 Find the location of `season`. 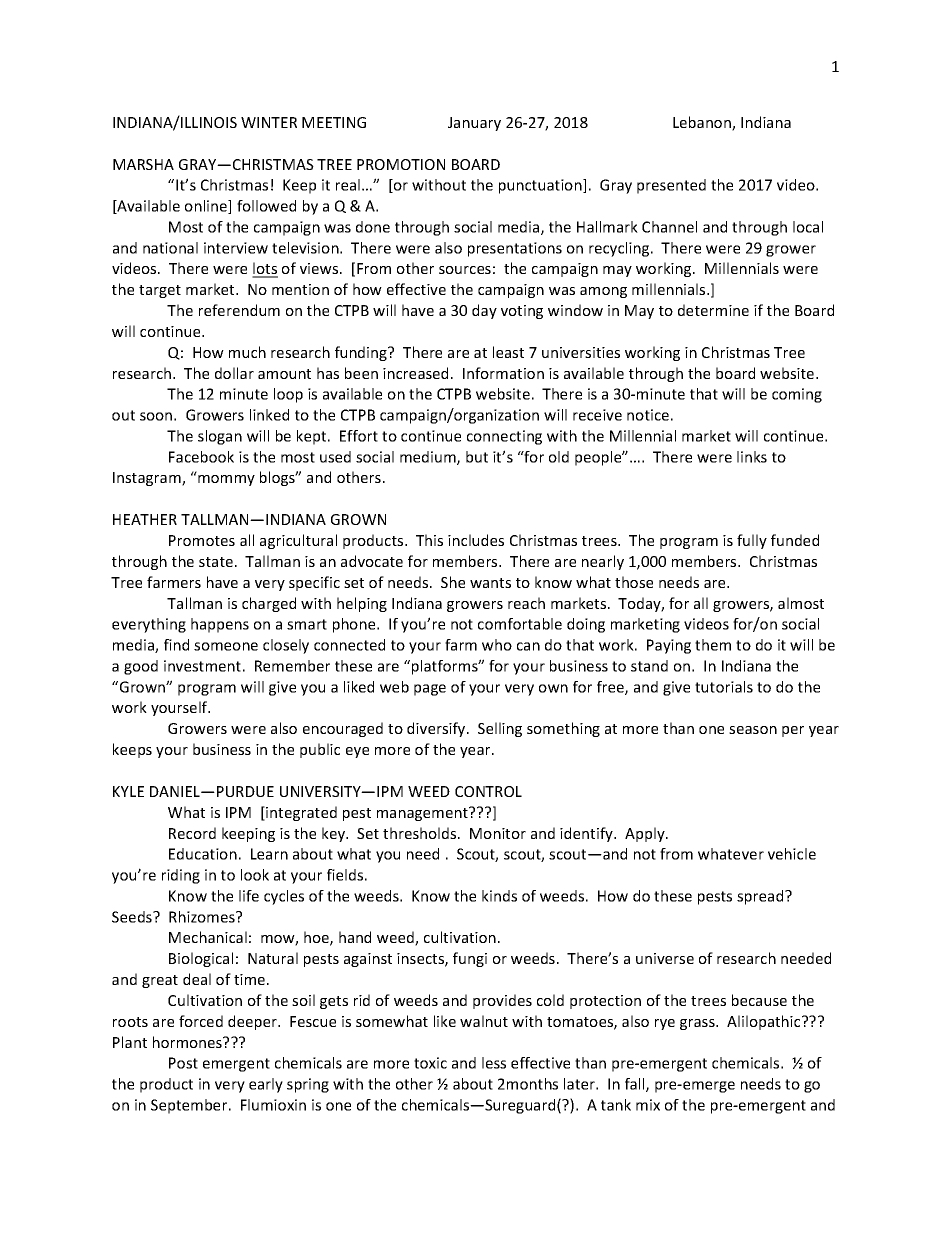

season is located at coordinates (753, 730).
